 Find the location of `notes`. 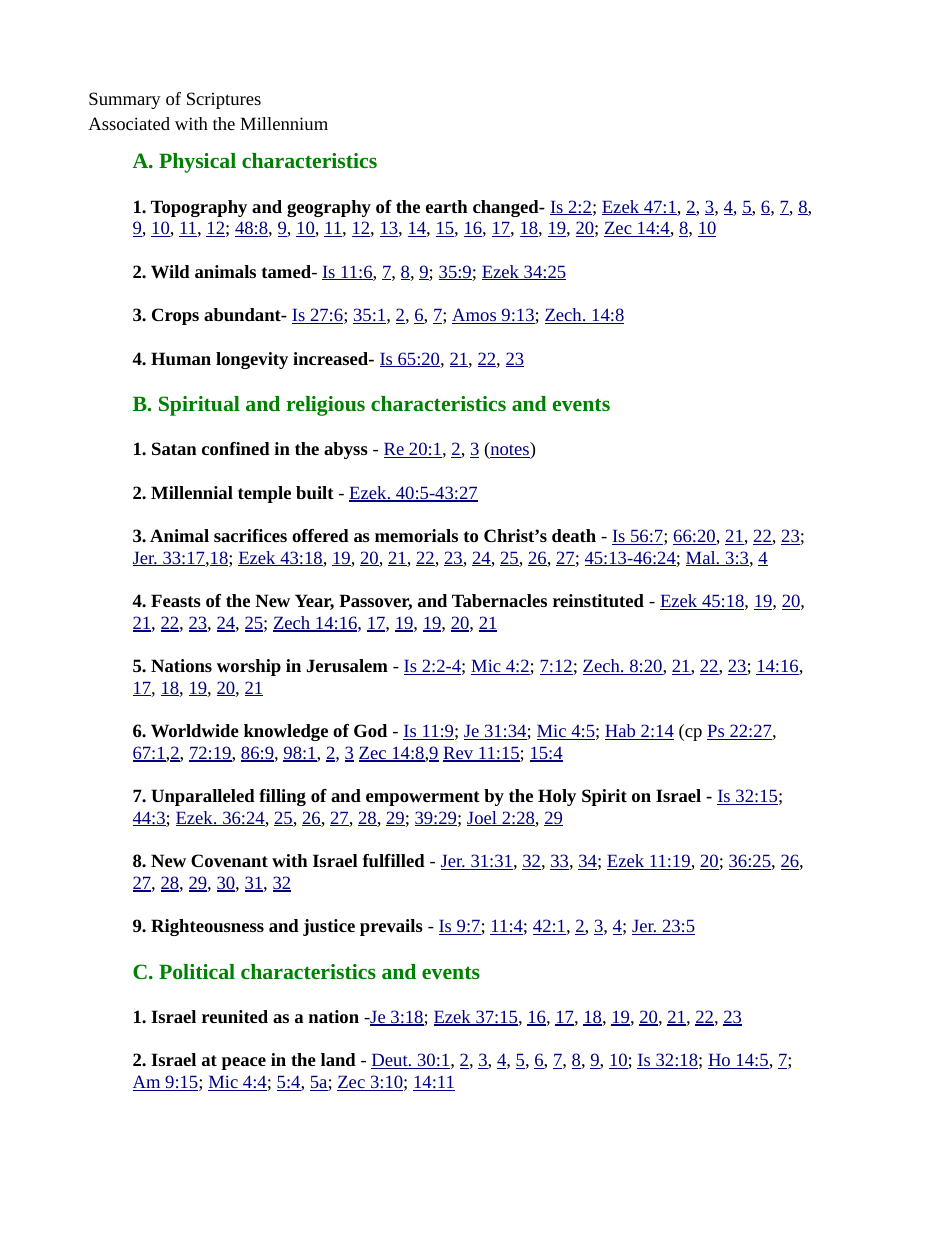

notes is located at coordinates (509, 450).
